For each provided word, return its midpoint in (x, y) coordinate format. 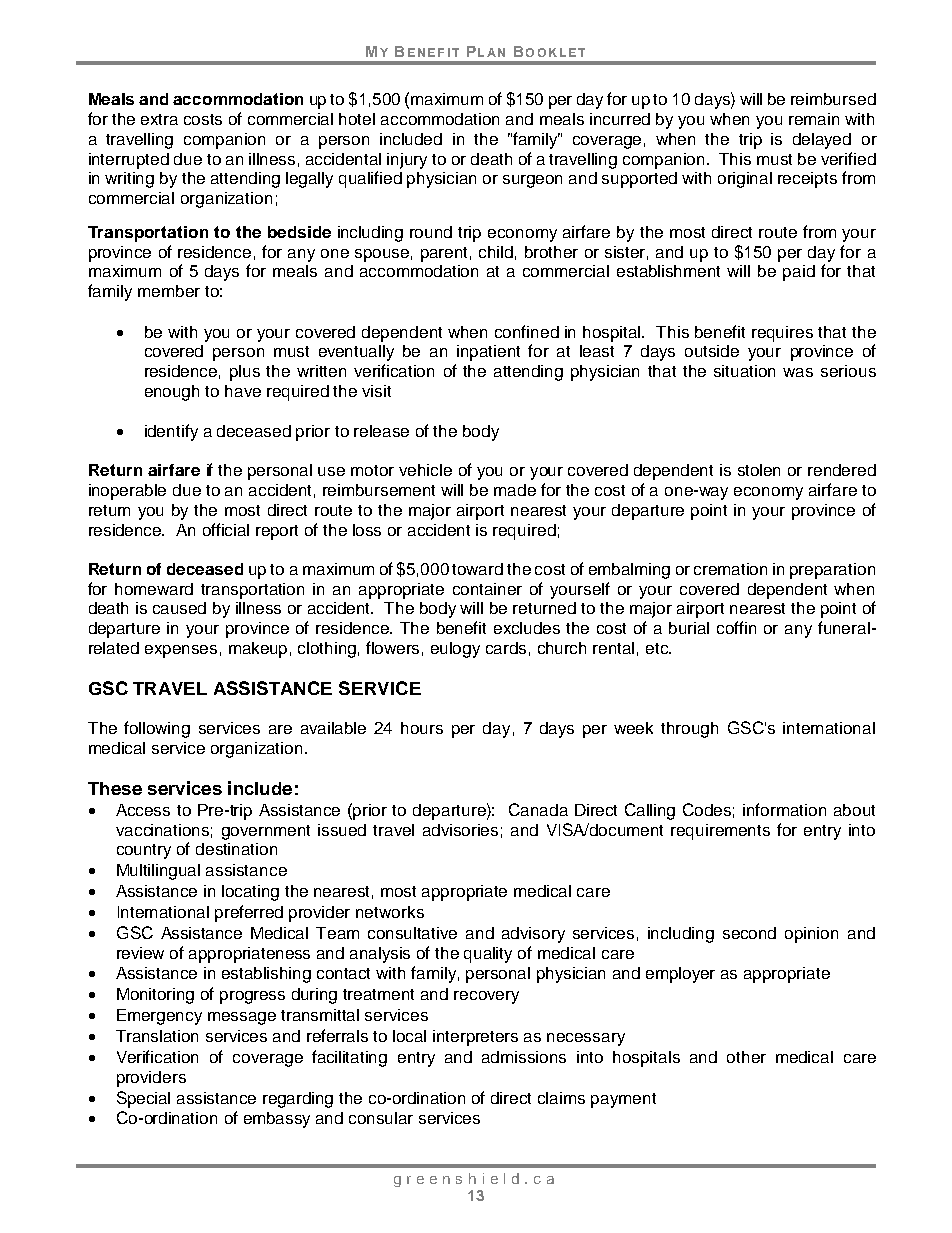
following (157, 729)
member (169, 291)
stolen (759, 470)
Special (143, 1099)
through (689, 730)
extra (159, 119)
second (749, 933)
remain (814, 119)
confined (527, 331)
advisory (533, 935)
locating (250, 893)
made (515, 490)
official (226, 529)
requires (782, 334)
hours (422, 728)
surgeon (532, 181)
